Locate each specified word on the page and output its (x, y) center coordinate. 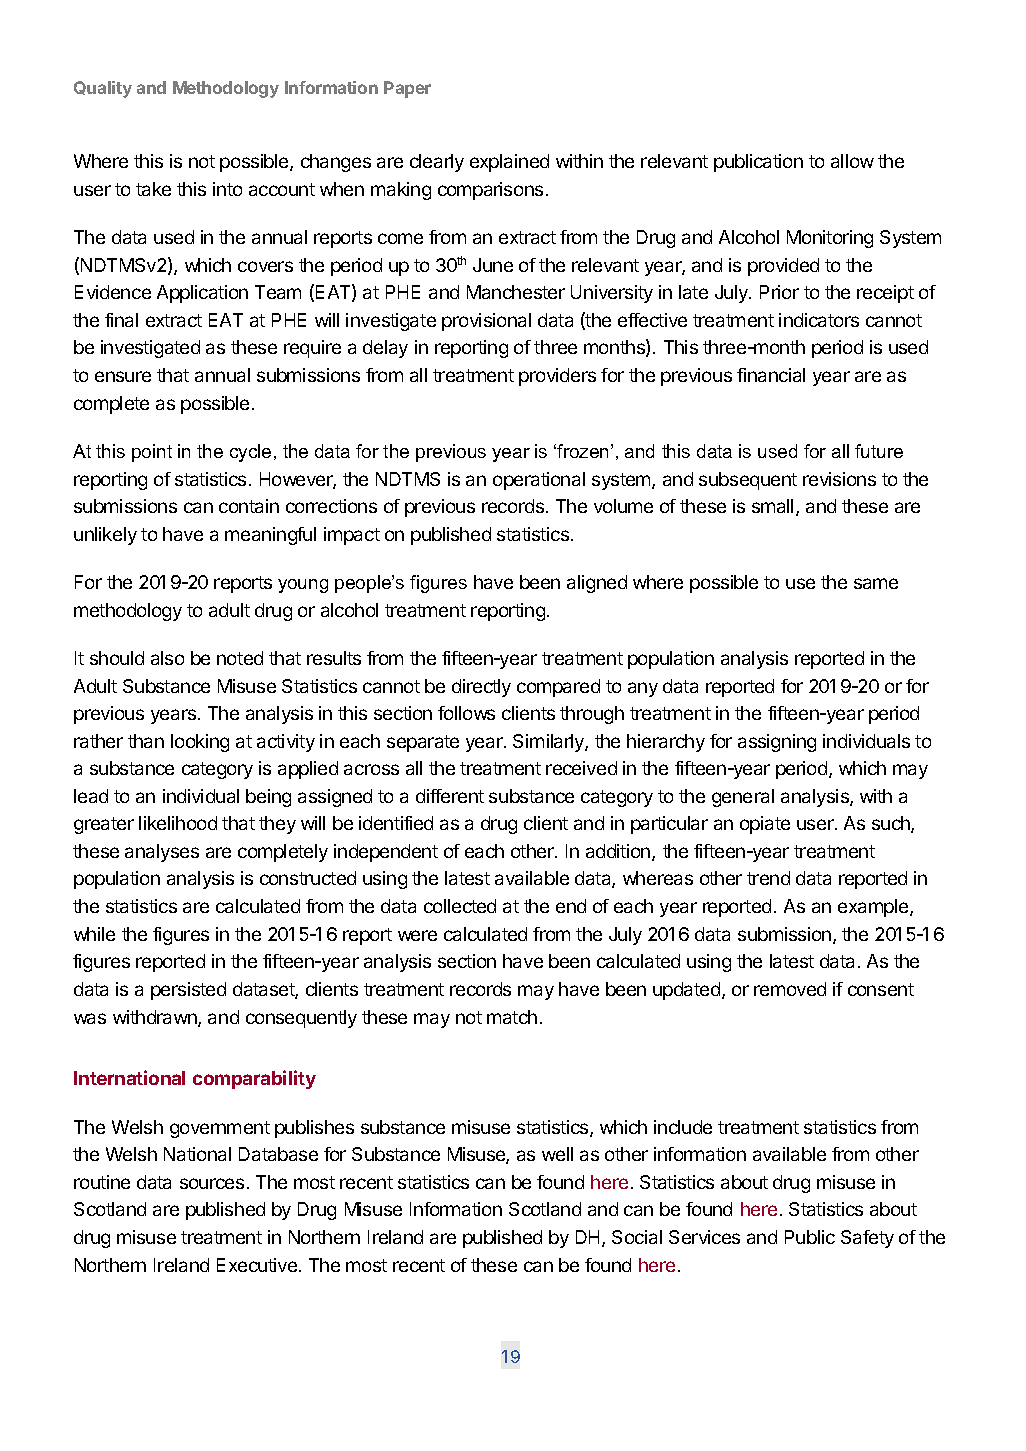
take (153, 189)
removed (790, 989)
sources (212, 1183)
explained (509, 163)
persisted (188, 991)
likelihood (178, 823)
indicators (819, 320)
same (876, 583)
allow (852, 161)
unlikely (105, 536)
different (450, 796)
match (512, 1017)
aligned (597, 584)
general (743, 798)
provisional (486, 322)
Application (202, 294)
